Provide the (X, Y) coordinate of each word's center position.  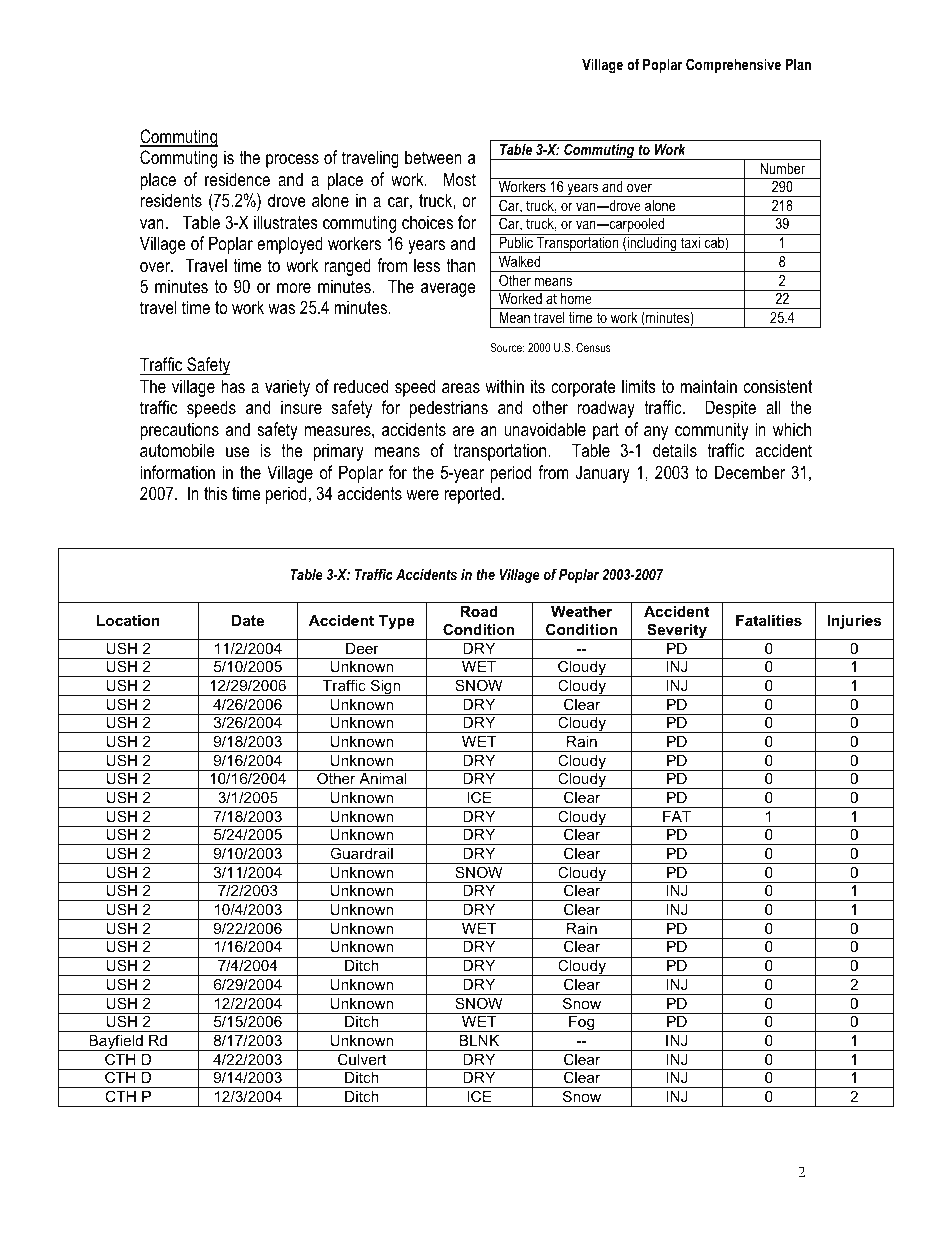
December (750, 472)
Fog (582, 1024)
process (292, 161)
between (433, 157)
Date (248, 620)
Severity (677, 631)
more (294, 288)
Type (396, 622)
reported (472, 495)
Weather (582, 611)
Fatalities (769, 620)
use (237, 452)
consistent (778, 386)
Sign (386, 687)
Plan (798, 64)
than (460, 265)
